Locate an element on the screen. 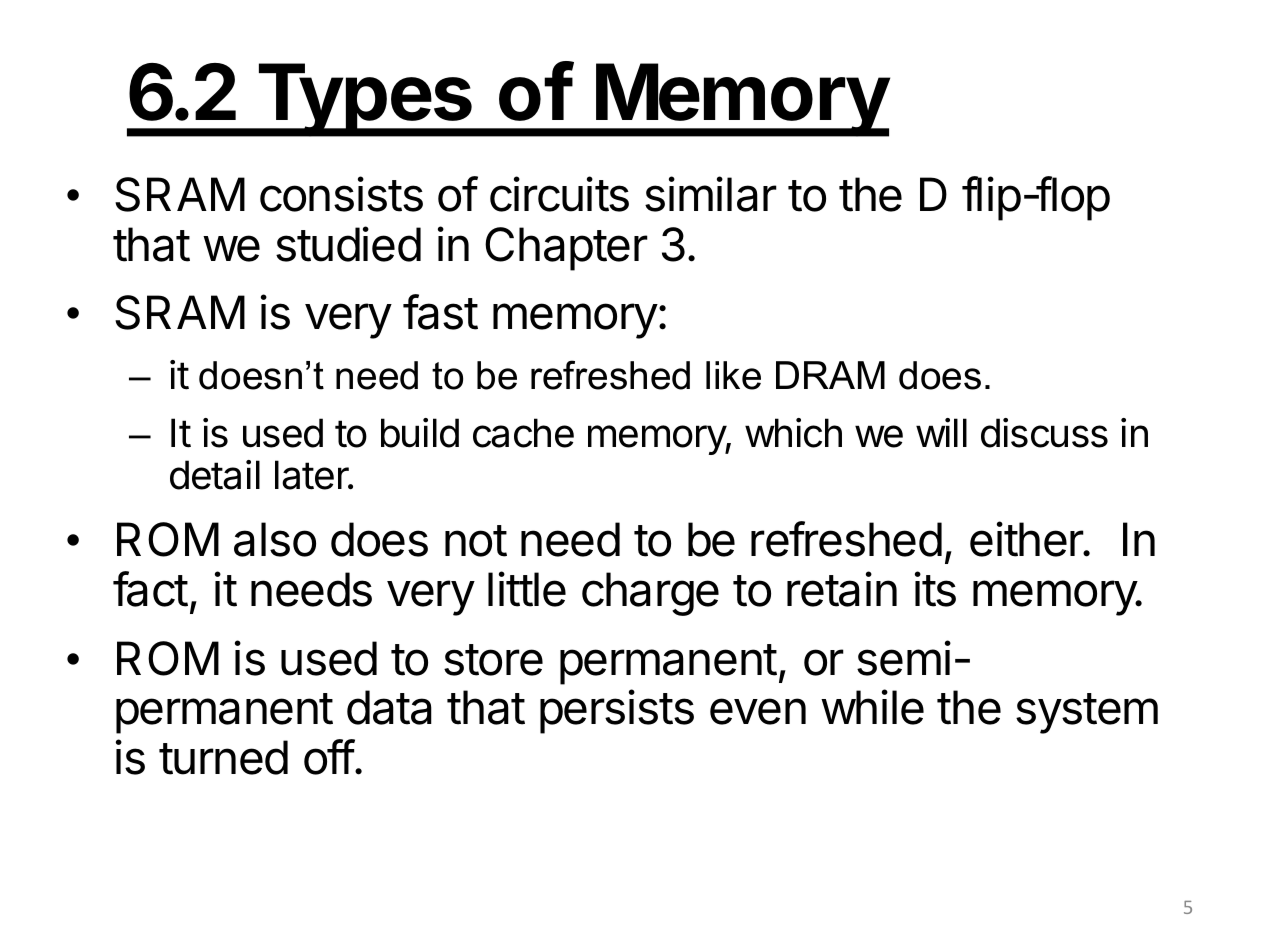 The width and height of the screenshot is (1270, 952). turned is located at coordinates (223, 757).
